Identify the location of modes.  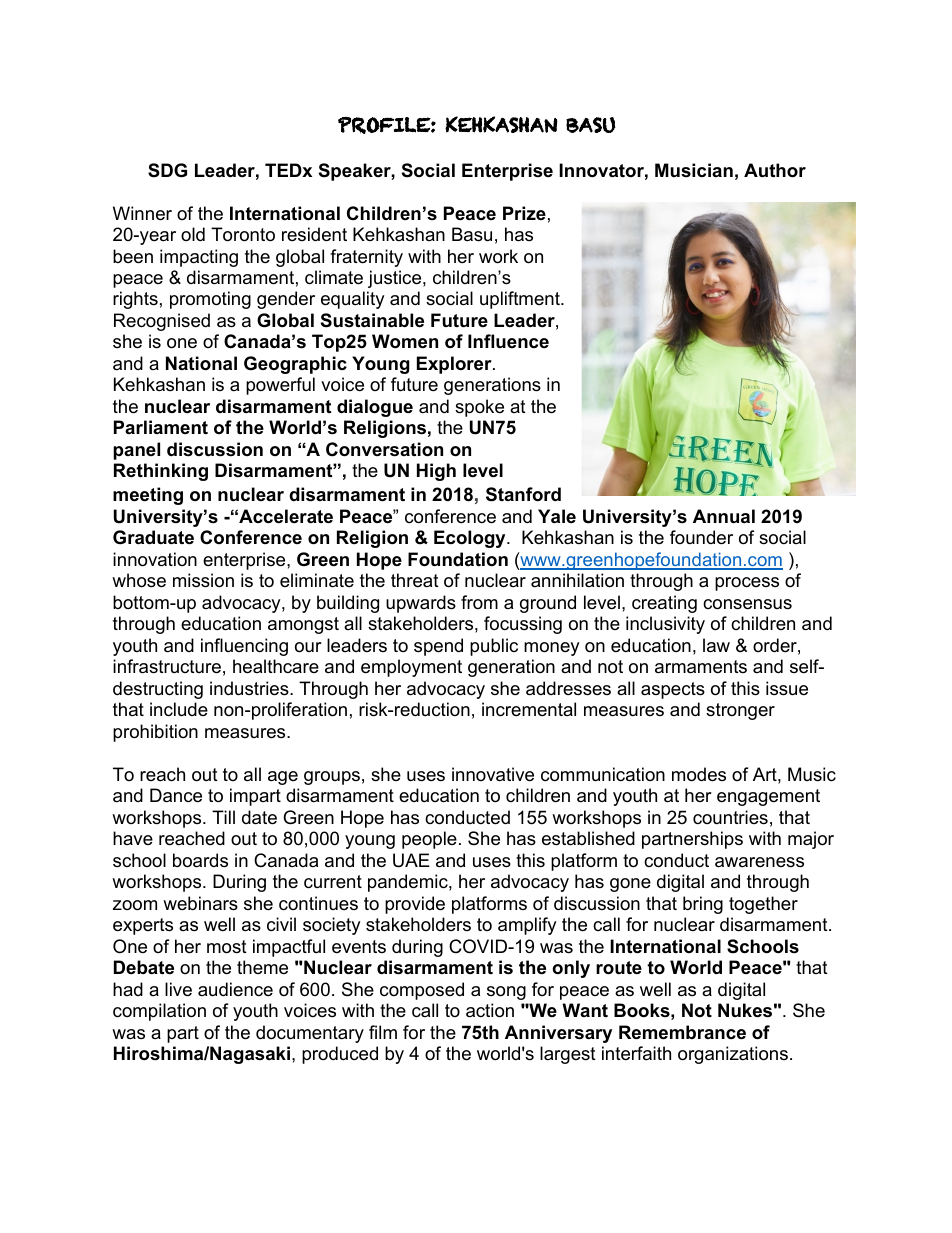
(699, 774).
